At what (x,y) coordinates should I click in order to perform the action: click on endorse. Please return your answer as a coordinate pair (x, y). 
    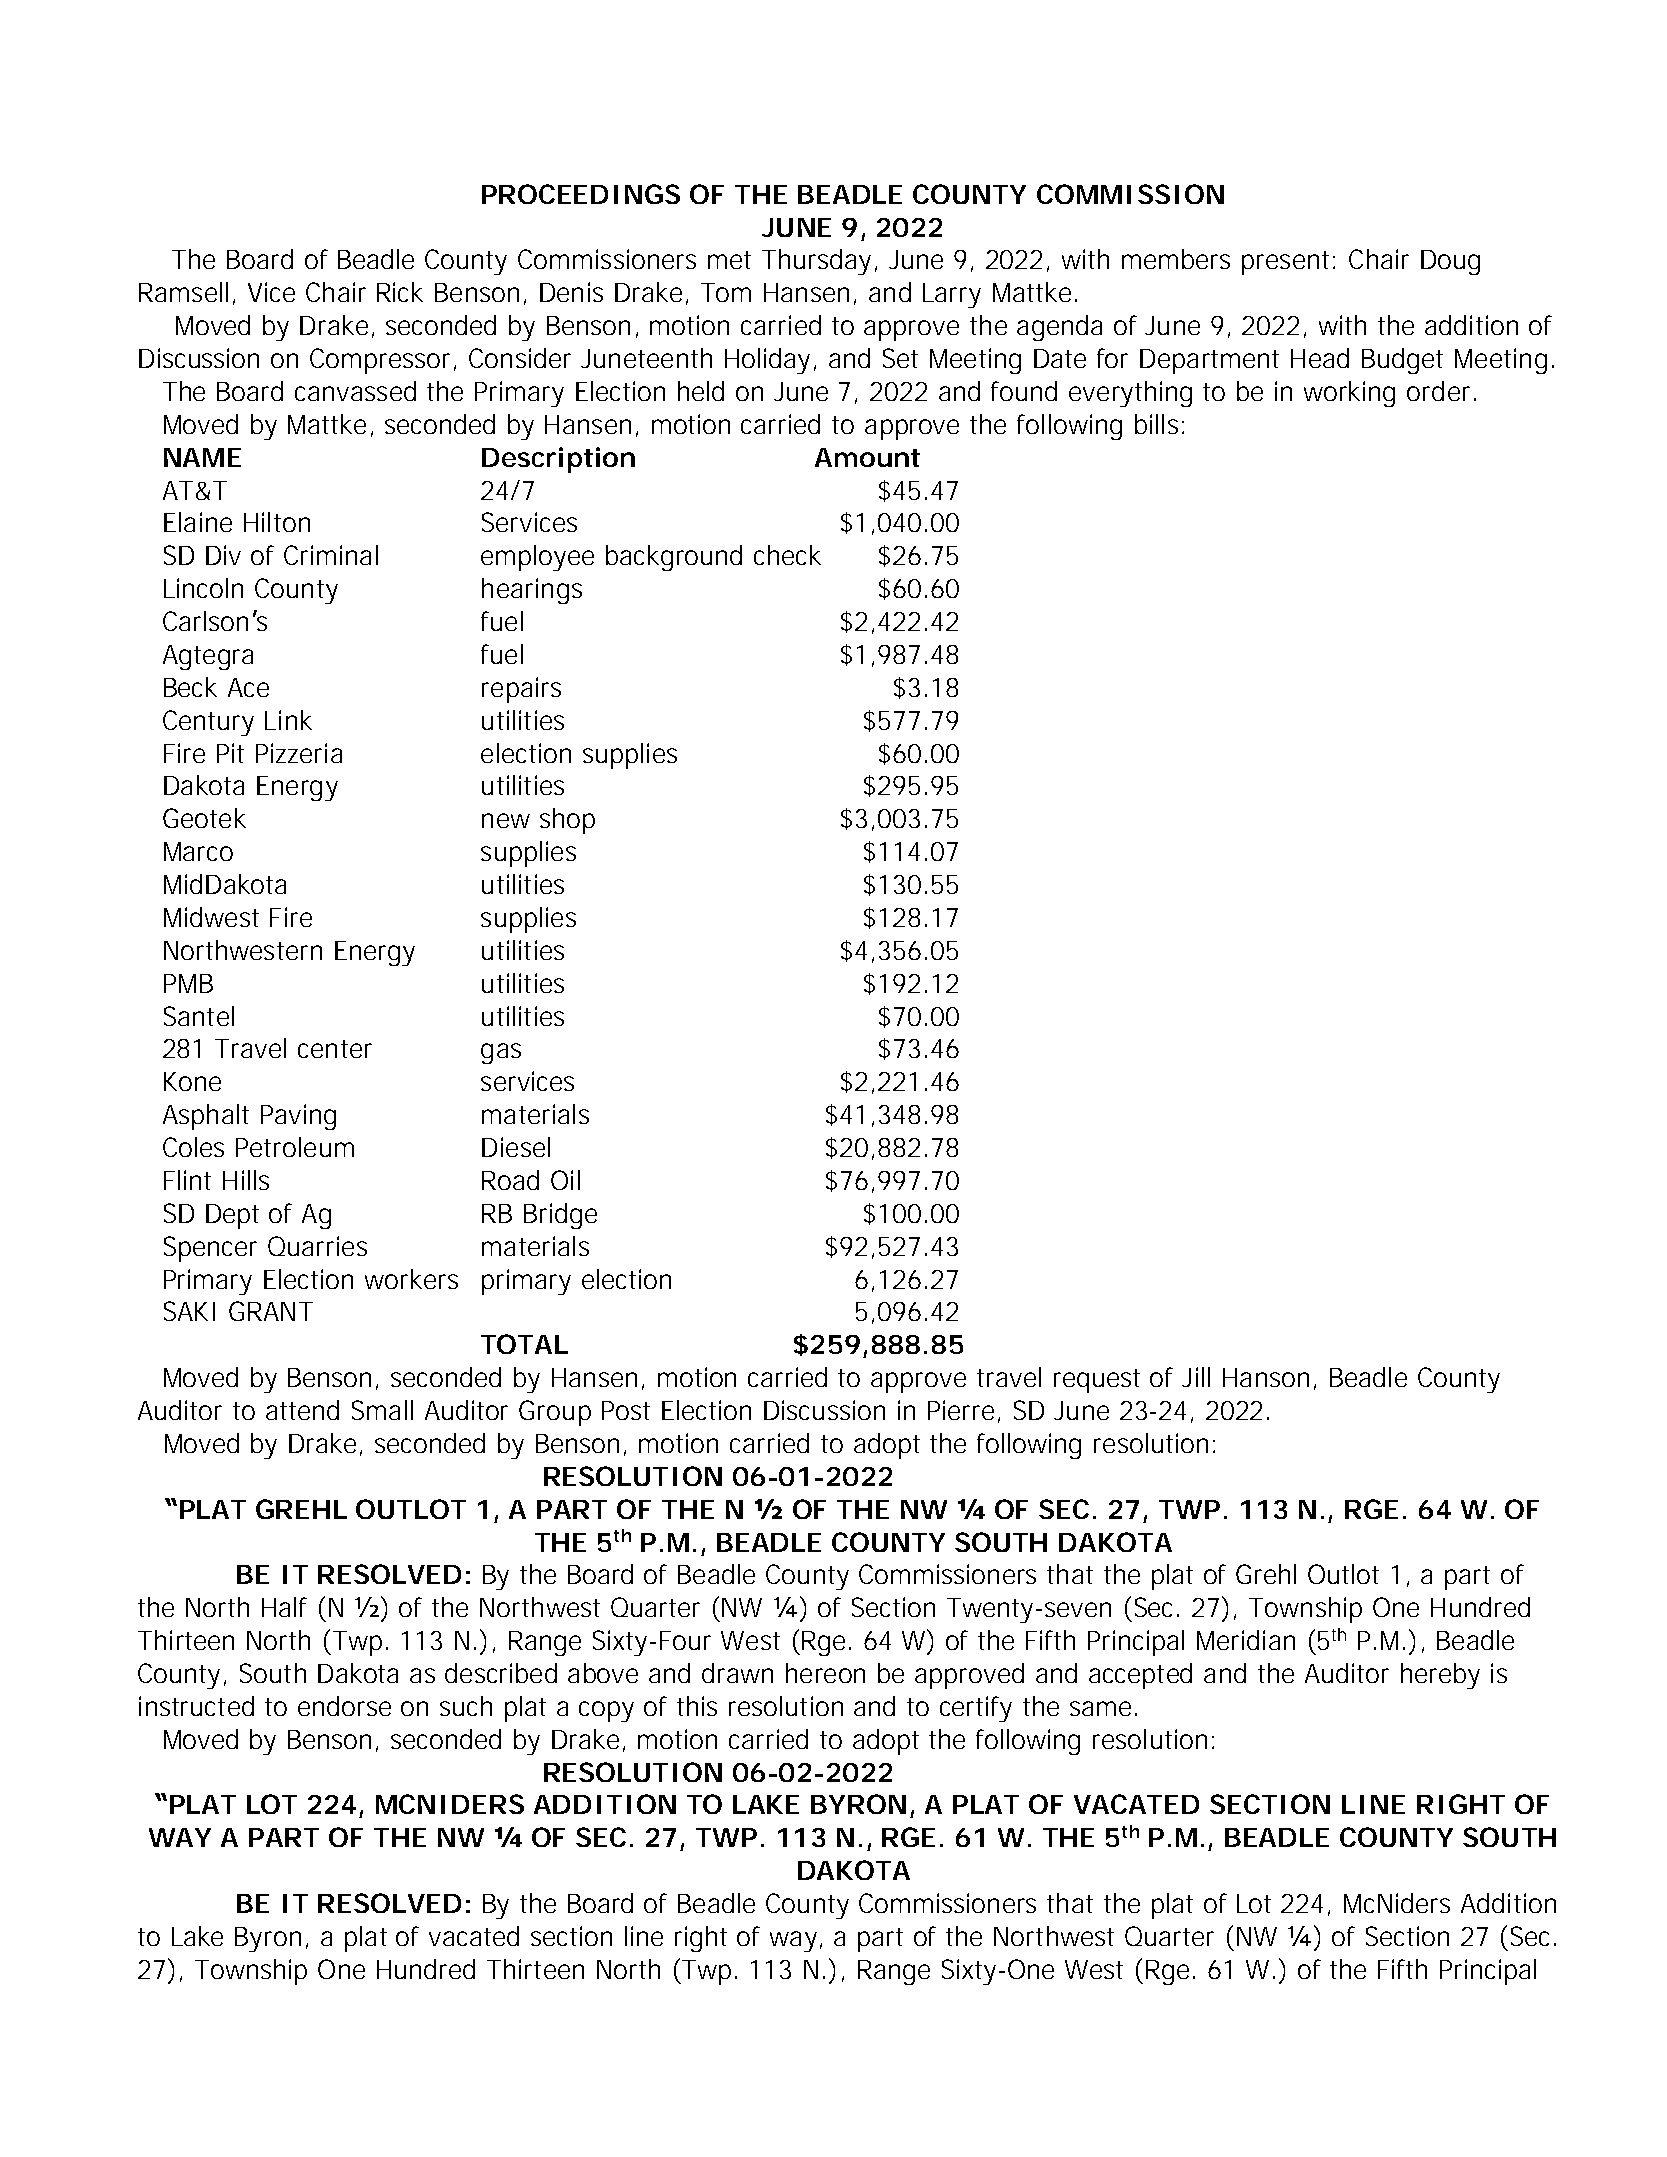
    Looking at the image, I should click on (344, 1706).
